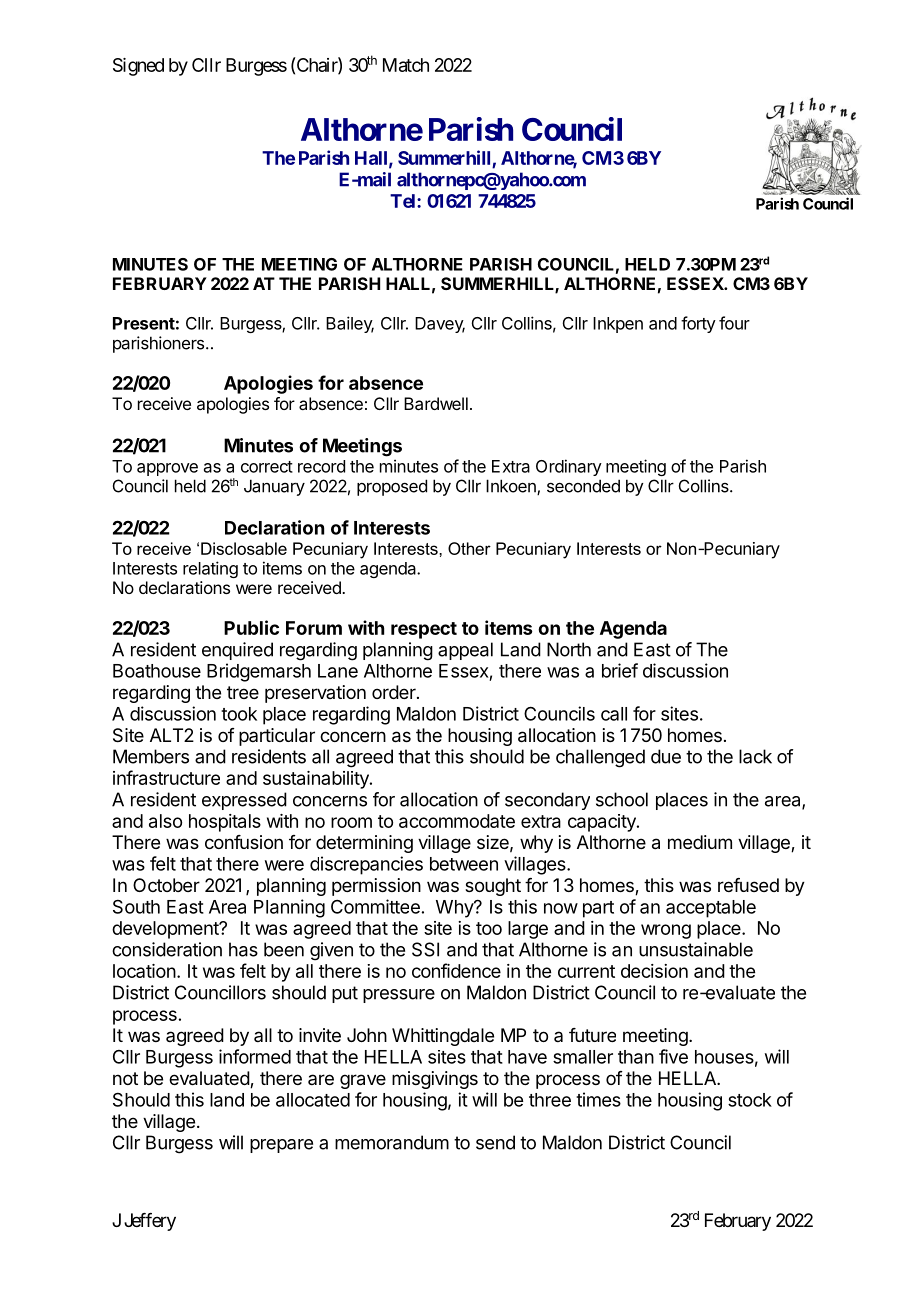  What do you see at coordinates (583, 486) in the image?
I see `seconded` at bounding box center [583, 486].
